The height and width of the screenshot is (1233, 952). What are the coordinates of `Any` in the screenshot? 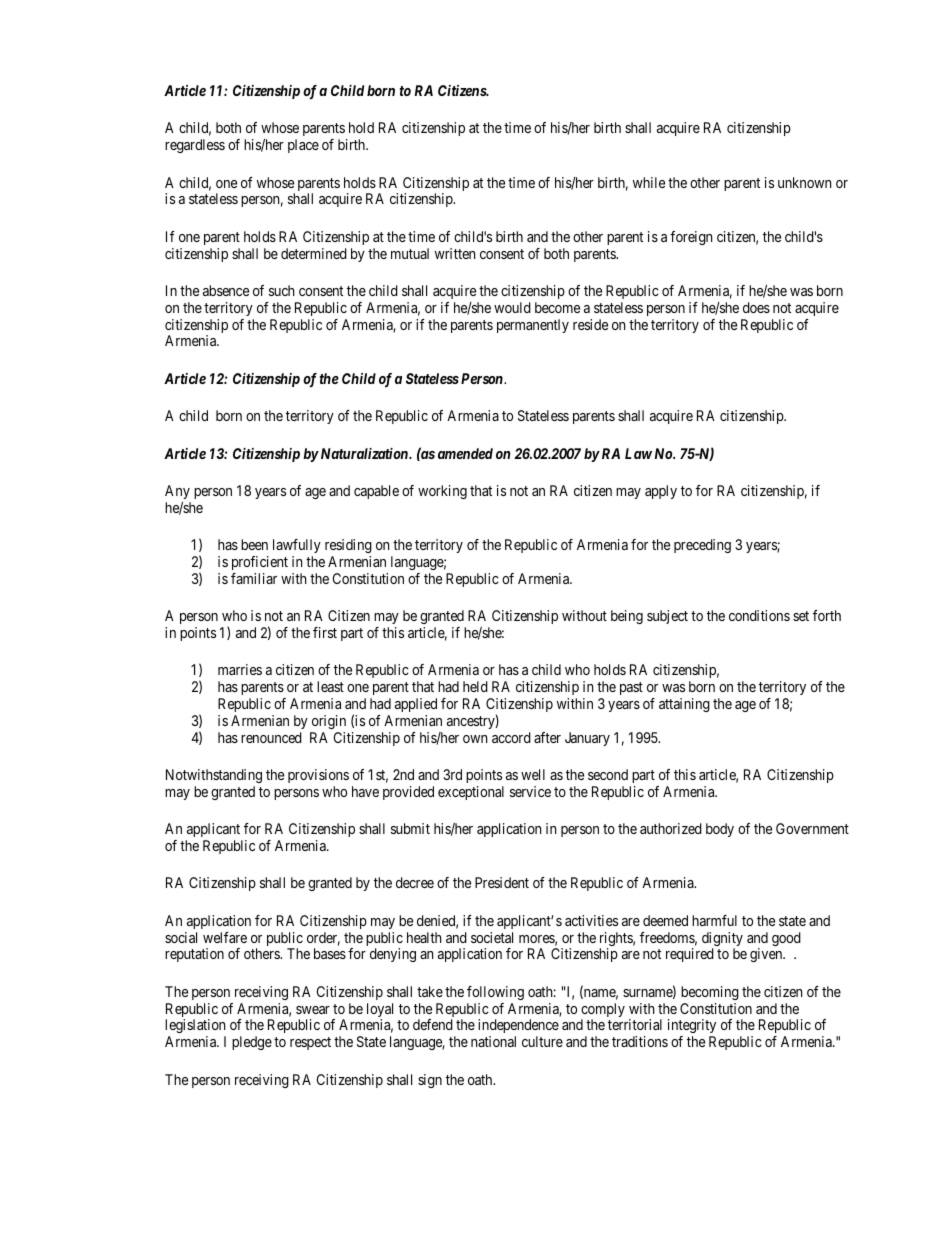 It's located at (177, 492).
